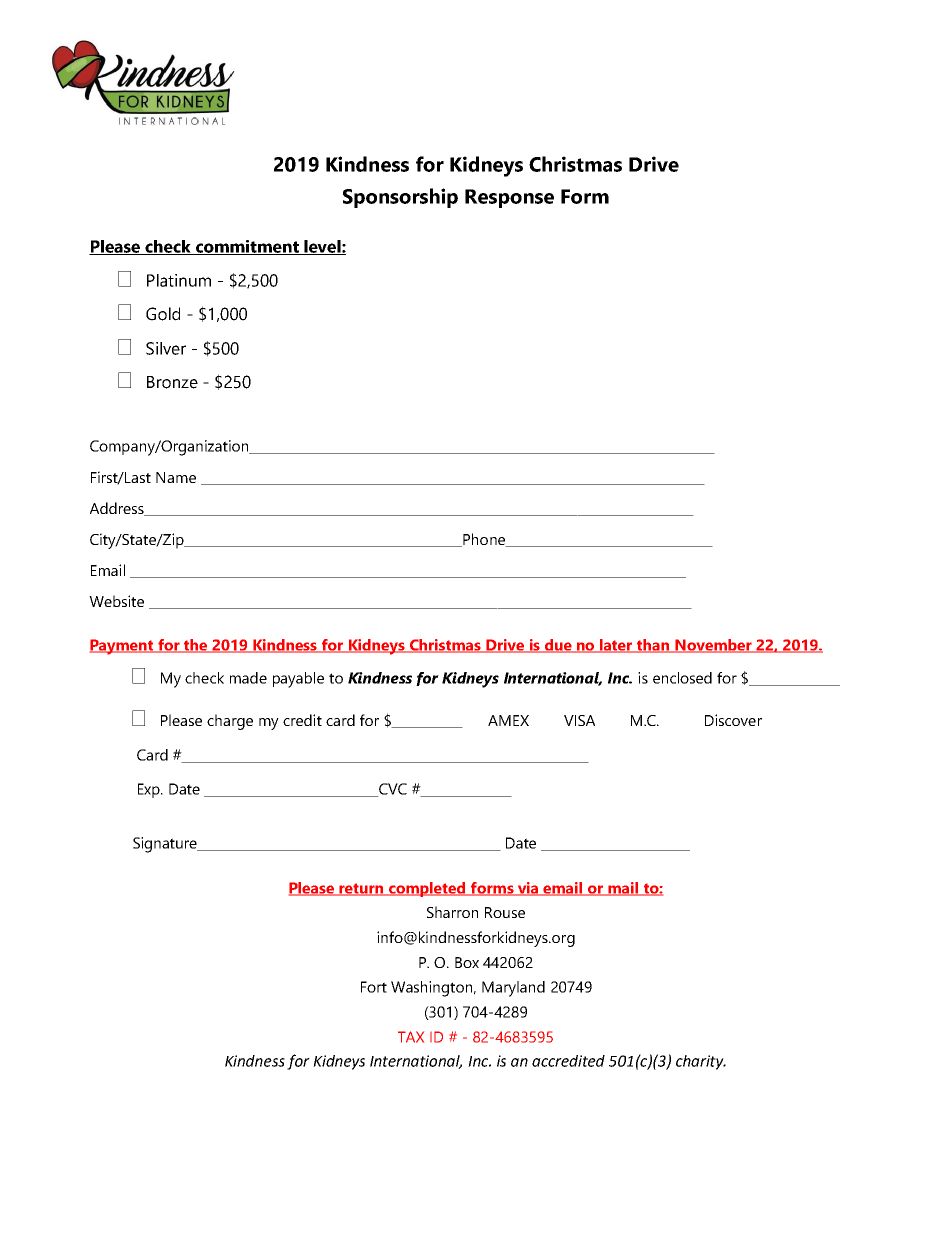 This document has width=952, height=1233. Describe the element at coordinates (653, 646) in the document. I see `than` at that location.
